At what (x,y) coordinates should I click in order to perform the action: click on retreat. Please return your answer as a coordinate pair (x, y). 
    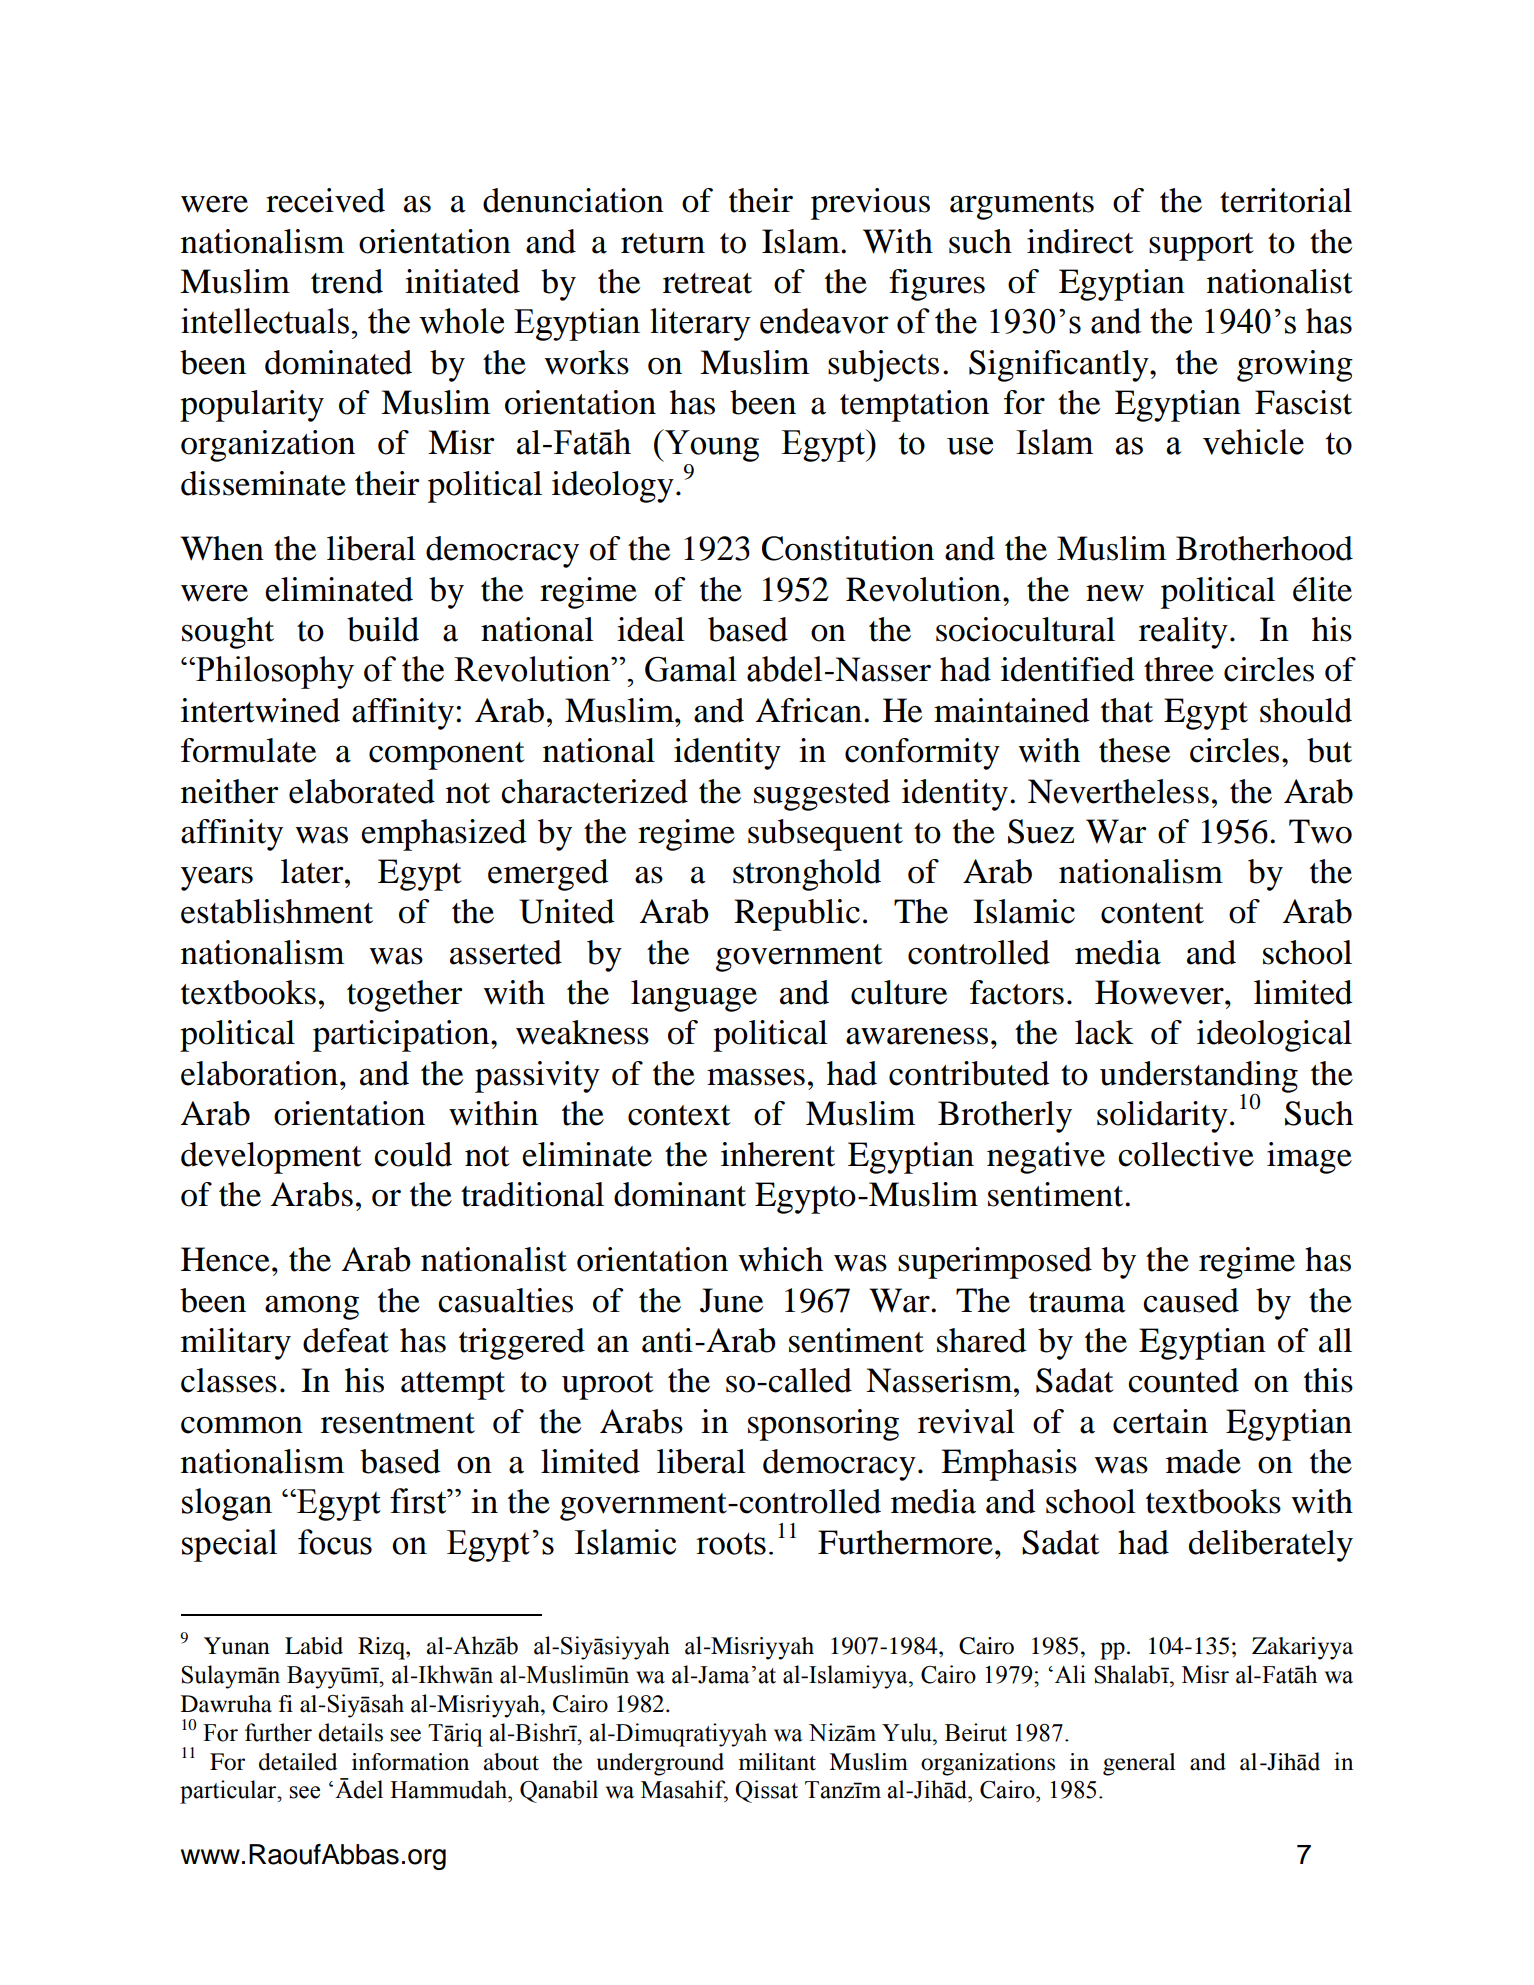
    Looking at the image, I should click on (707, 283).
